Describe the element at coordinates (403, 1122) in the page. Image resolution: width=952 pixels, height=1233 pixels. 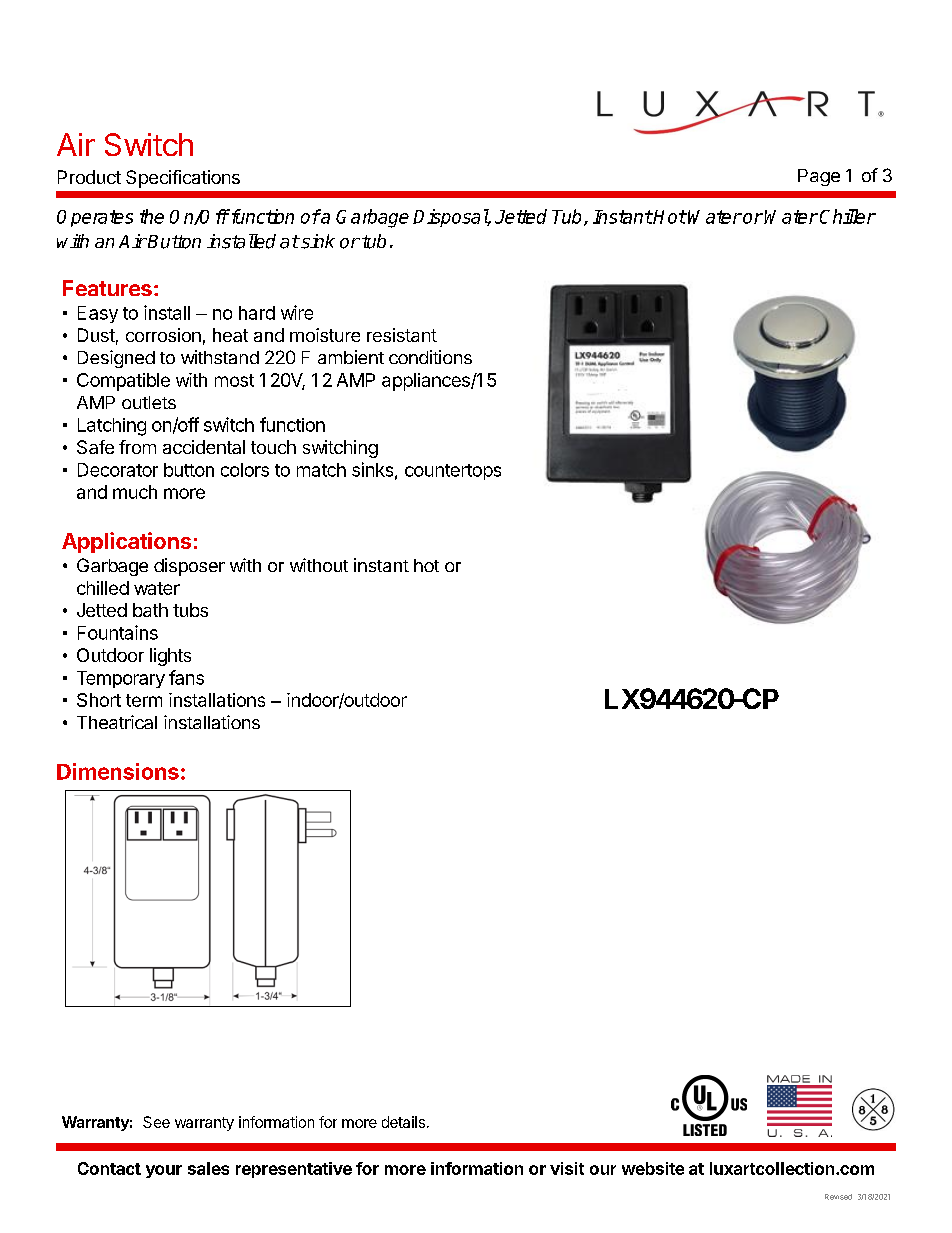
I see `details` at that location.
